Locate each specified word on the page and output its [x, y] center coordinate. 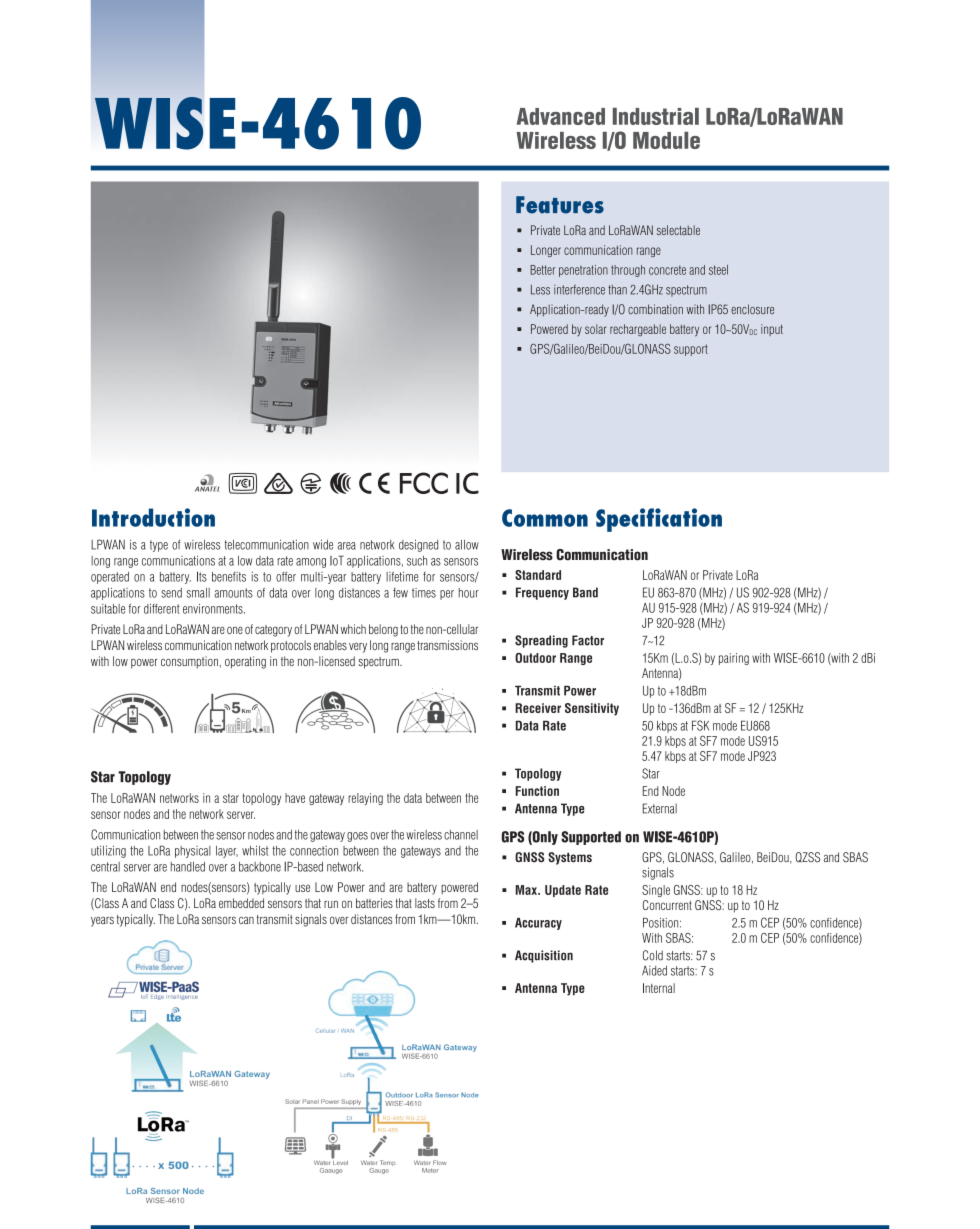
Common [545, 518]
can [246, 920]
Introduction [153, 517]
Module [666, 140]
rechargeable [638, 330]
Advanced [561, 116]
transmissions [447, 645]
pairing [734, 659]
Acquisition [544, 956]
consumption [189, 662]
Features [560, 205]
